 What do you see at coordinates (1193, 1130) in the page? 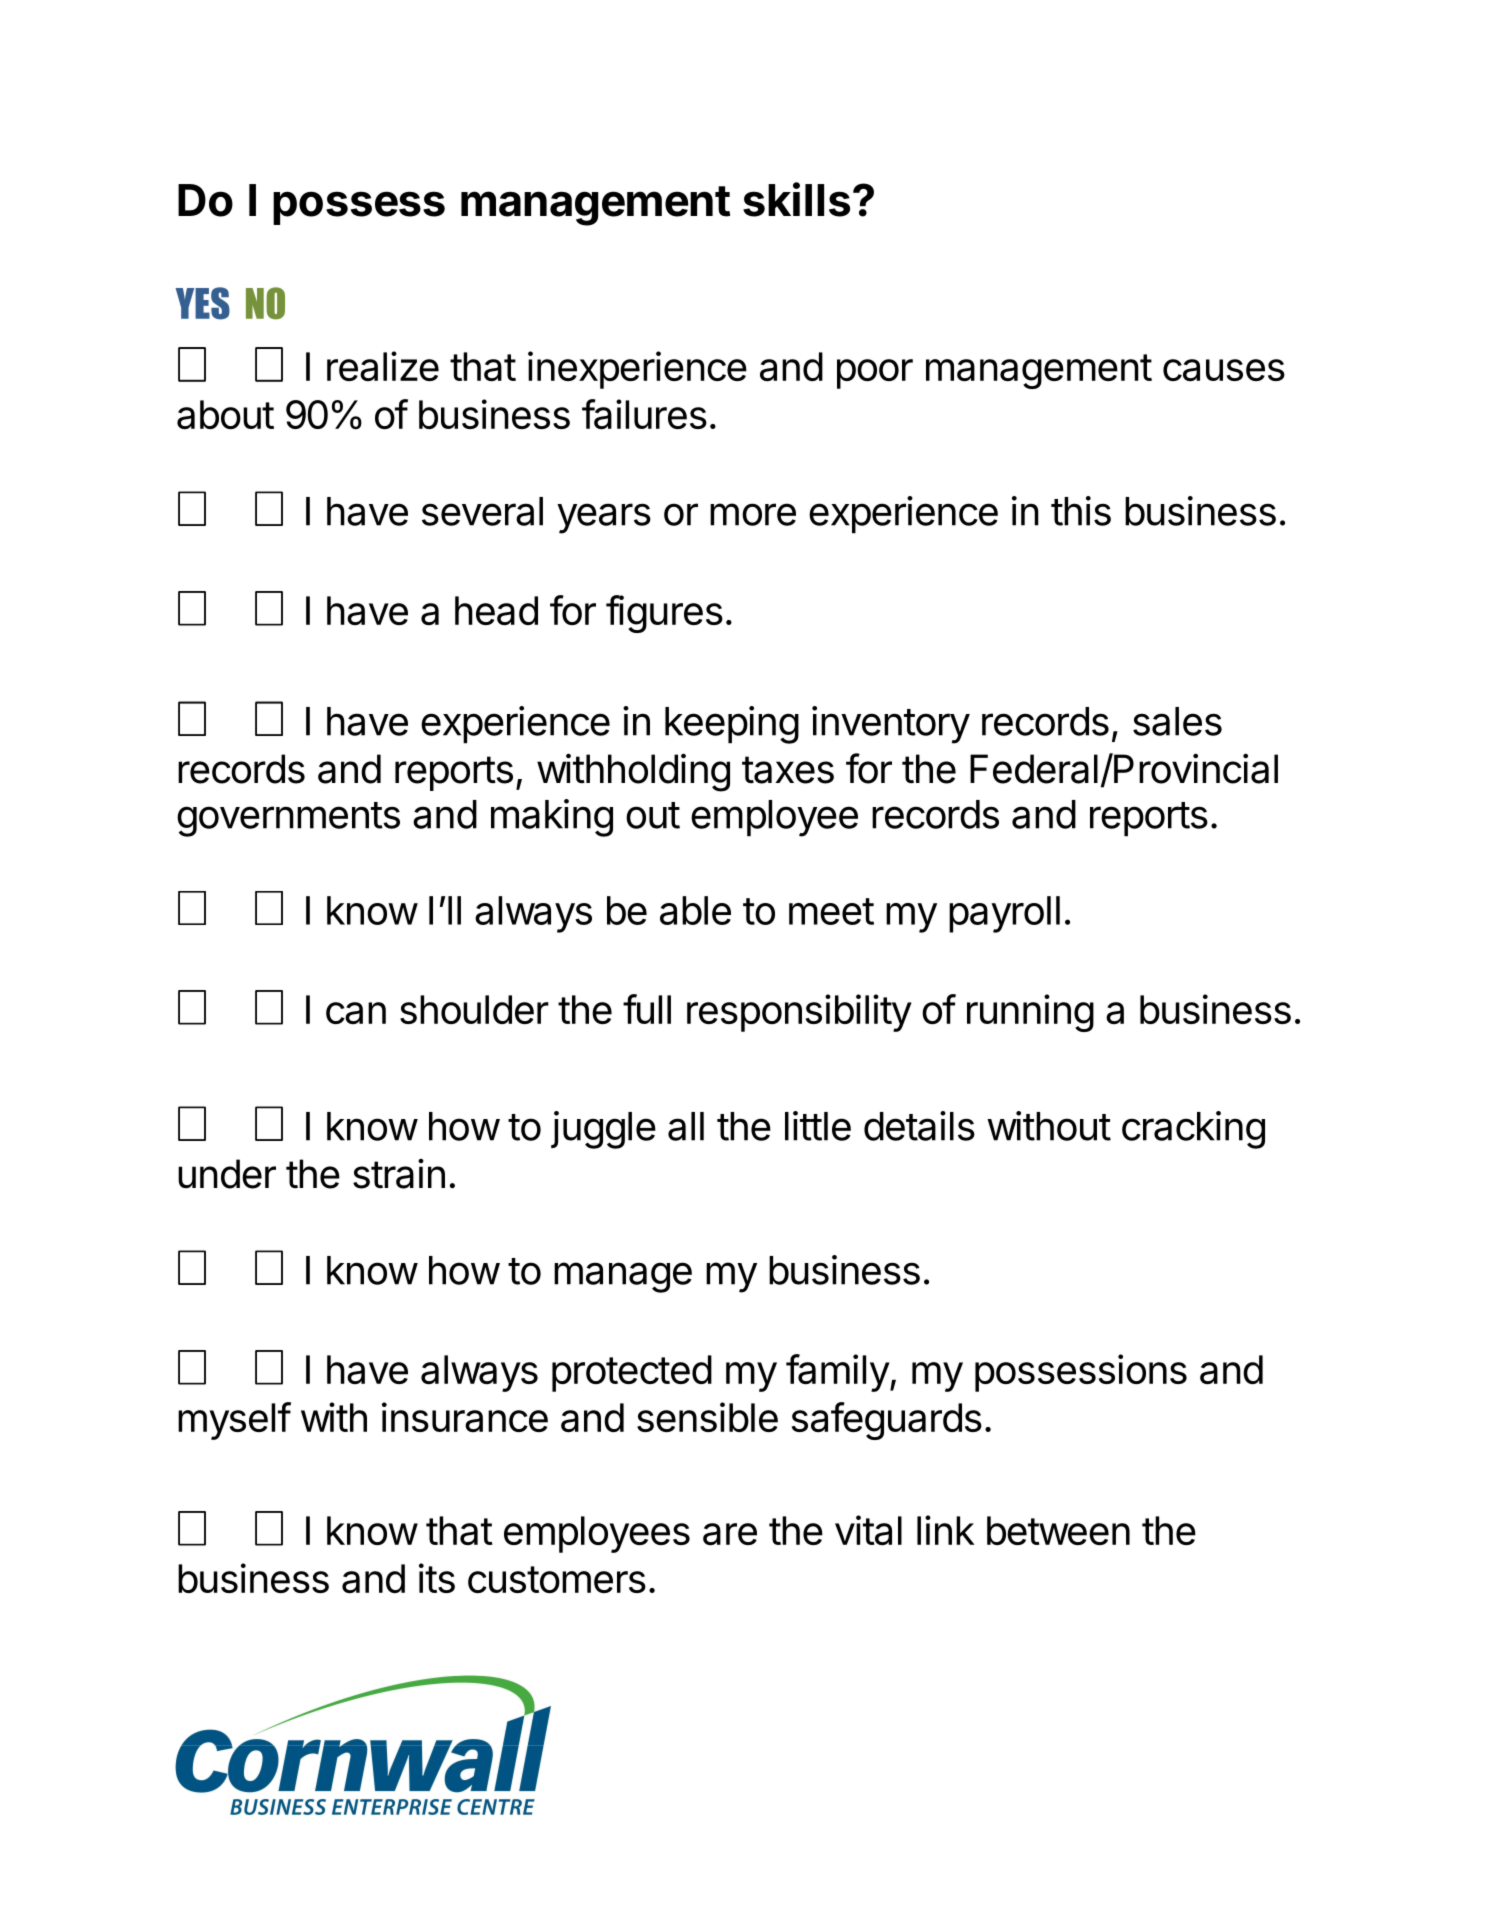
I see `cracking` at bounding box center [1193, 1130].
